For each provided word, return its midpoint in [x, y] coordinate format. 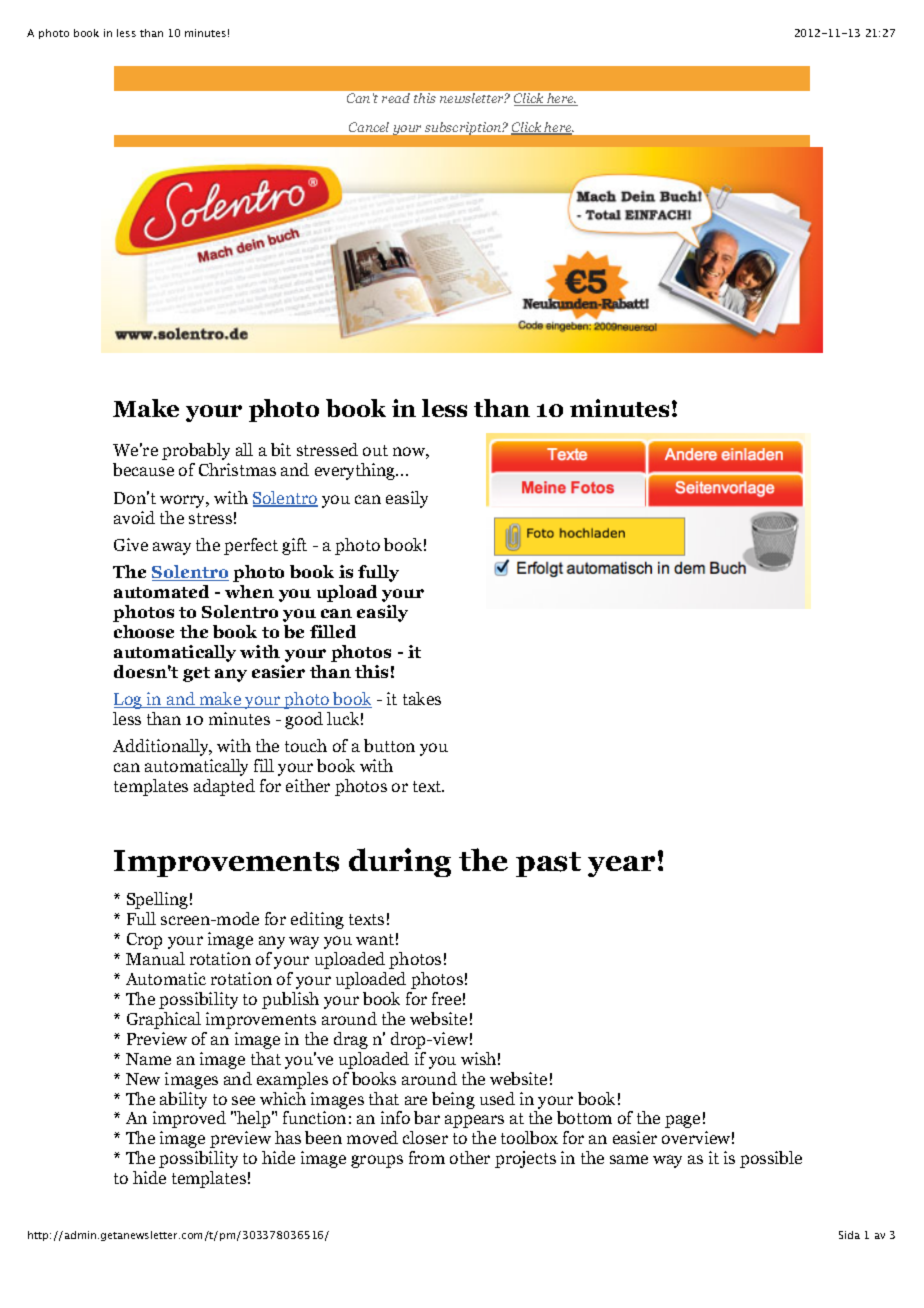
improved [189, 1119]
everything [356, 471]
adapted [224, 787]
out [375, 450]
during [400, 862]
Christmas [237, 469]
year [621, 866]
